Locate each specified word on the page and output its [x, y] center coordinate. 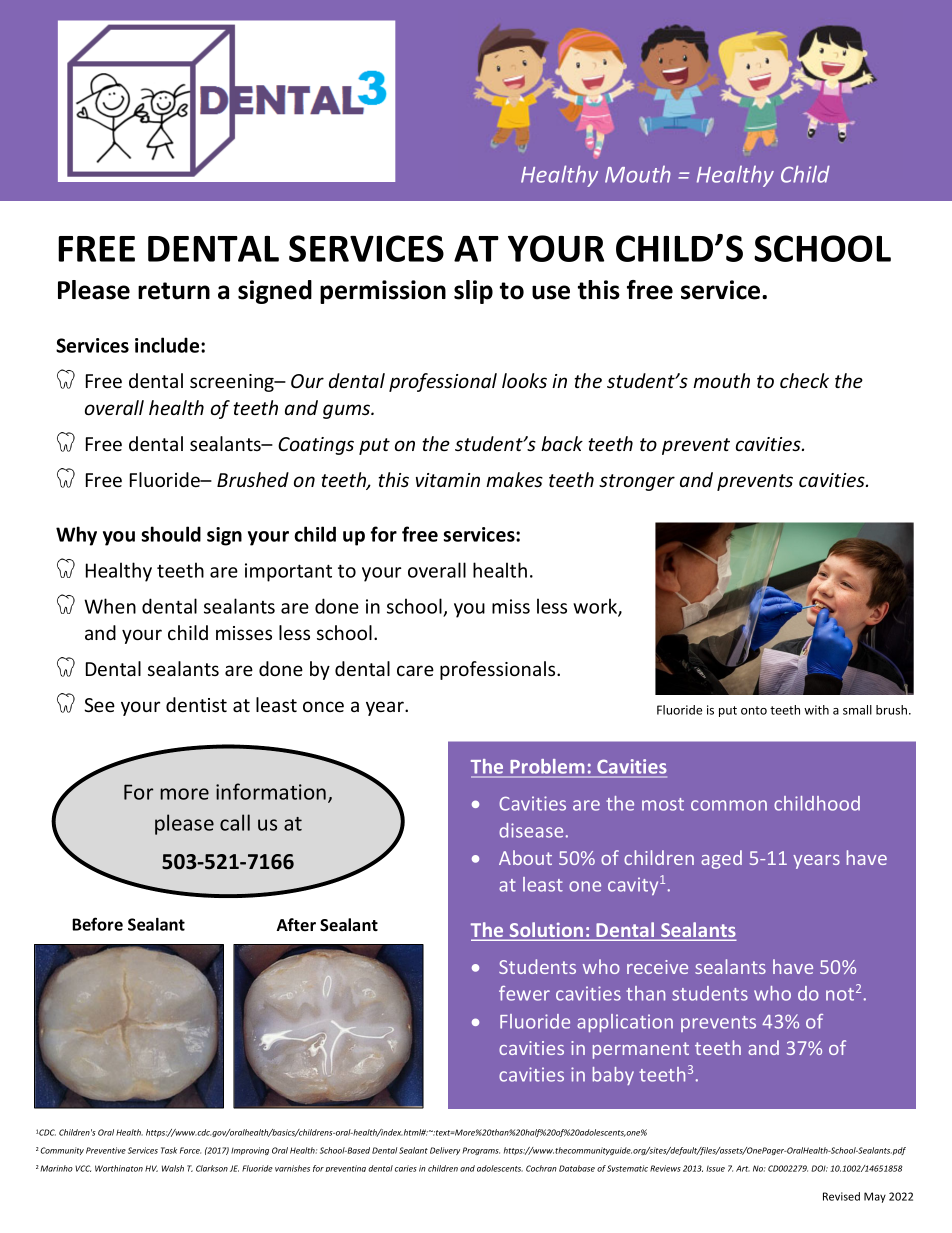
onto [754, 710]
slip [473, 292]
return [174, 291]
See [99, 705]
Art [743, 1168]
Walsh [173, 1168]
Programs [481, 1151]
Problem [547, 768]
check [804, 380]
